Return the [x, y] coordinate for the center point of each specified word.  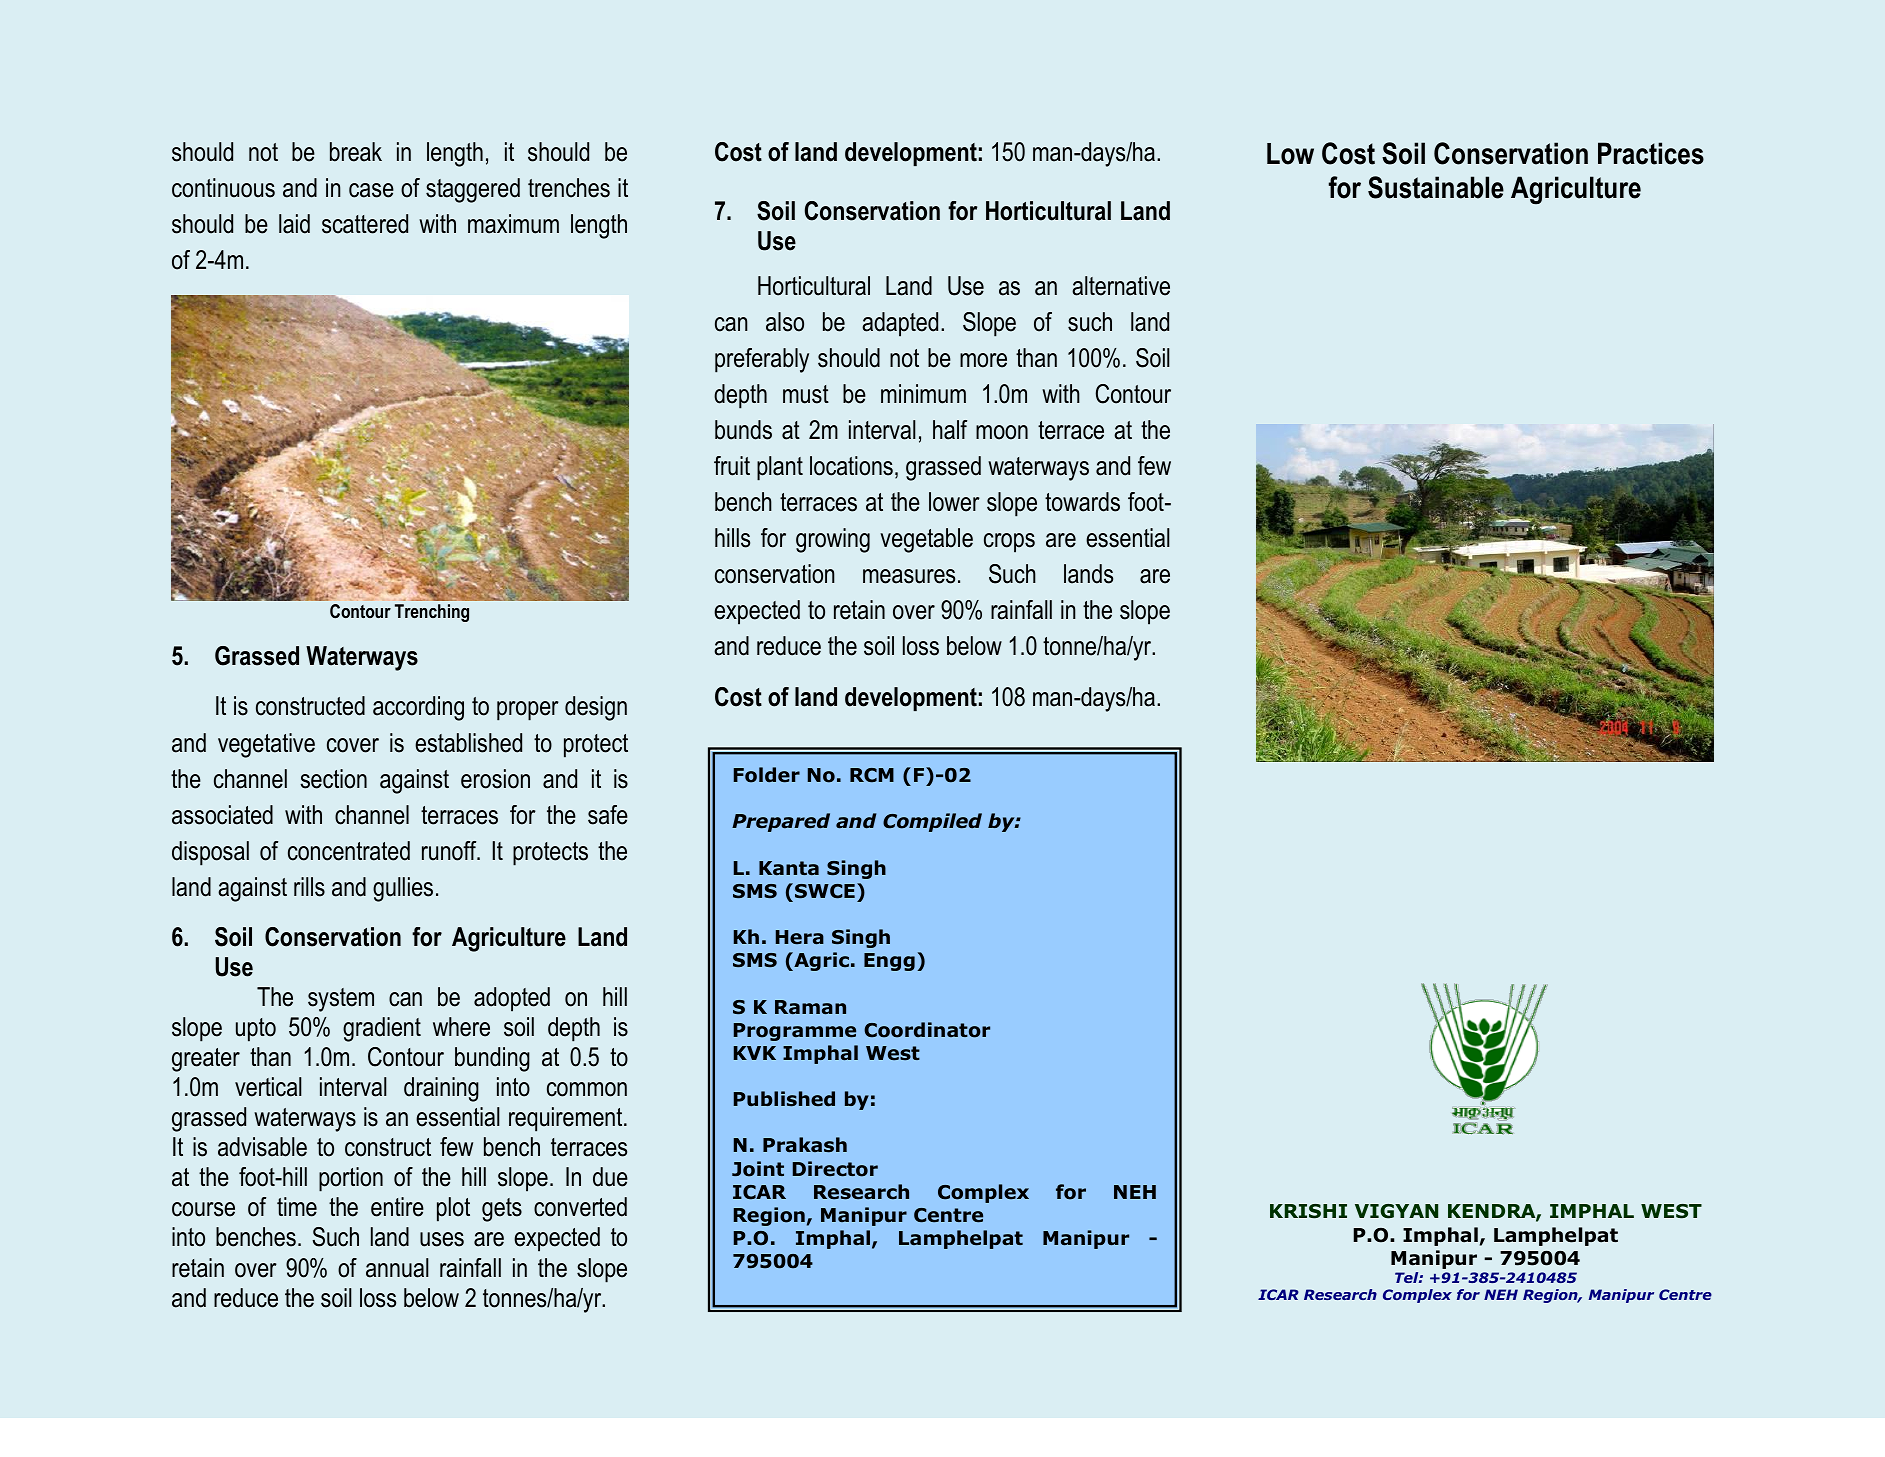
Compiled [932, 822]
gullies [403, 889]
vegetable [926, 540]
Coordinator [927, 1030]
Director [835, 1169]
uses [442, 1239]
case [371, 190]
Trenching [432, 613]
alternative [1121, 286]
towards [1082, 502]
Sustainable [1436, 187]
